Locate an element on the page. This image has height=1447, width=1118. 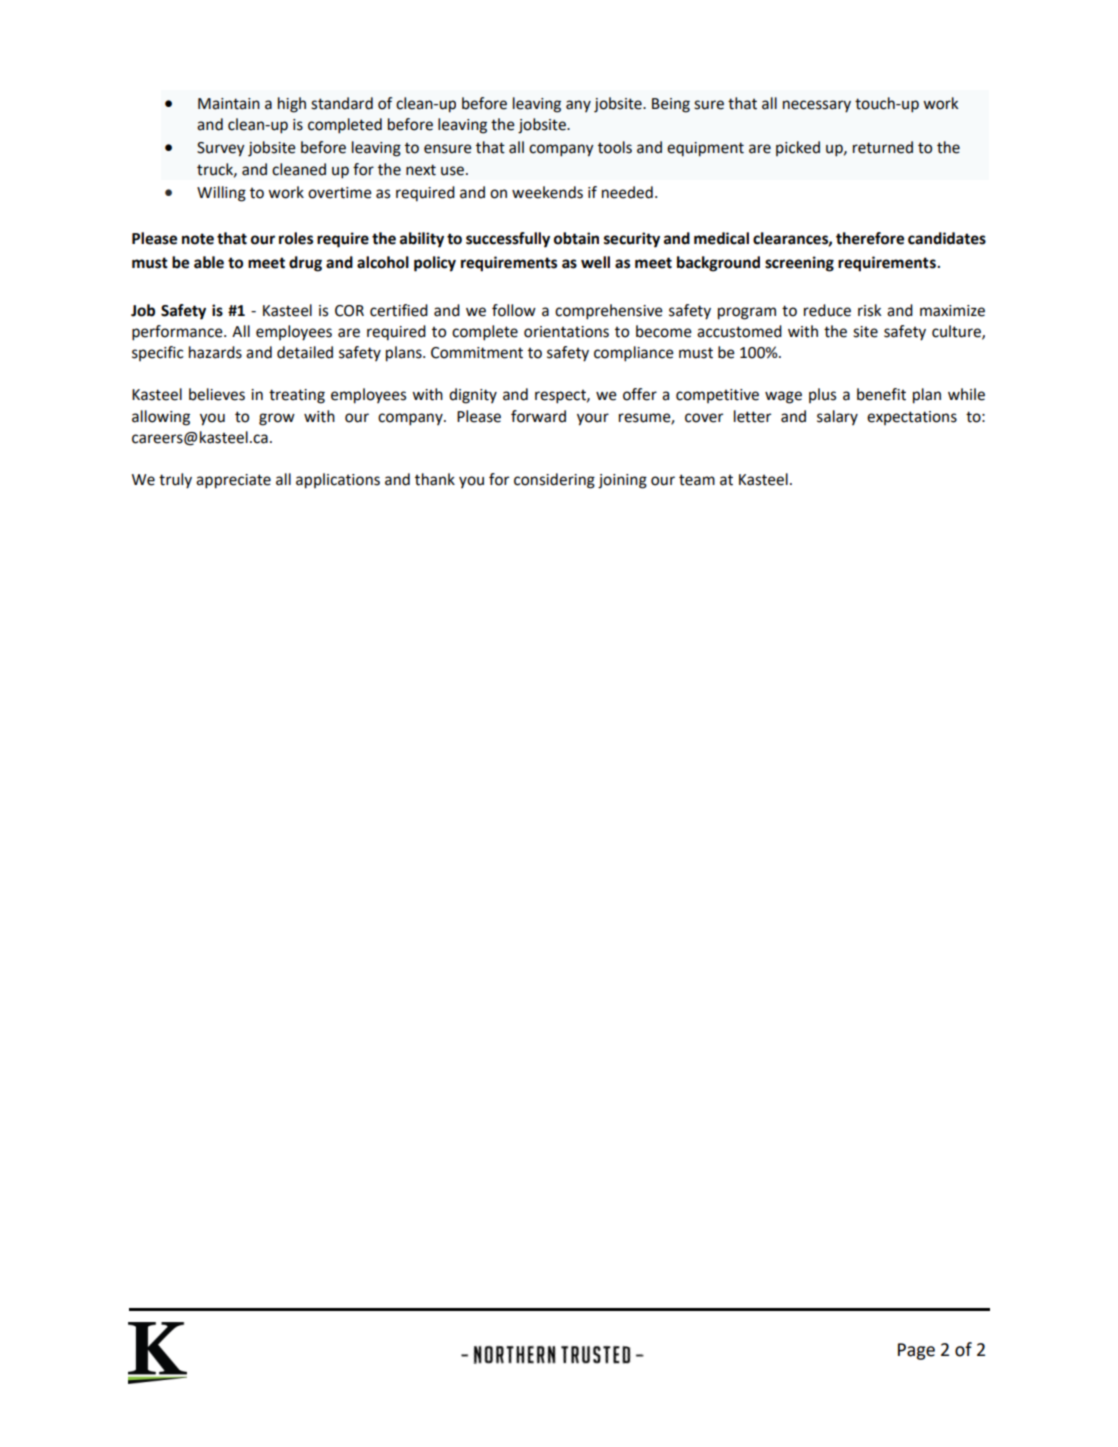
Survey is located at coordinates (221, 149).
